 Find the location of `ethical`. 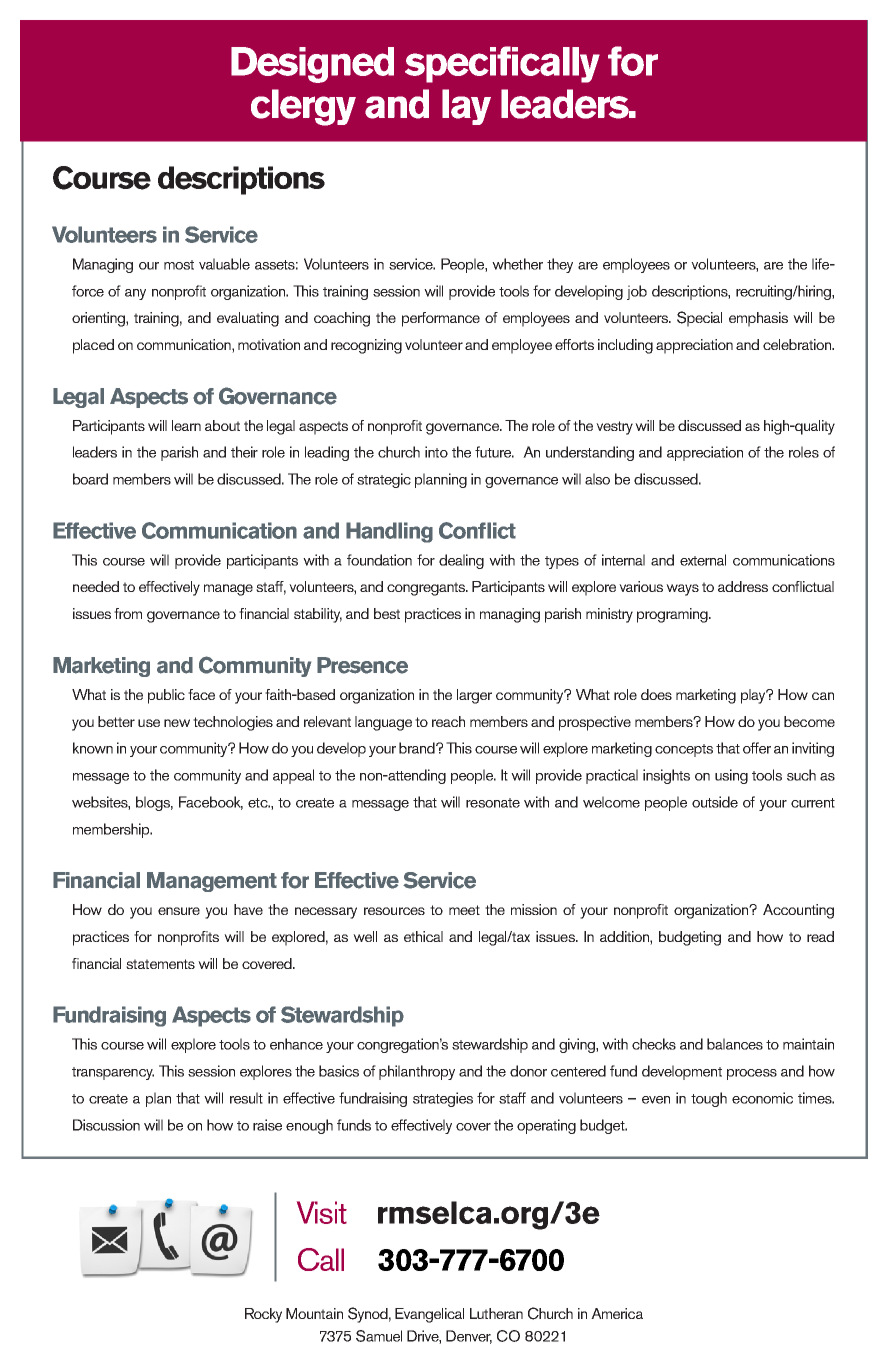

ethical is located at coordinates (423, 936).
